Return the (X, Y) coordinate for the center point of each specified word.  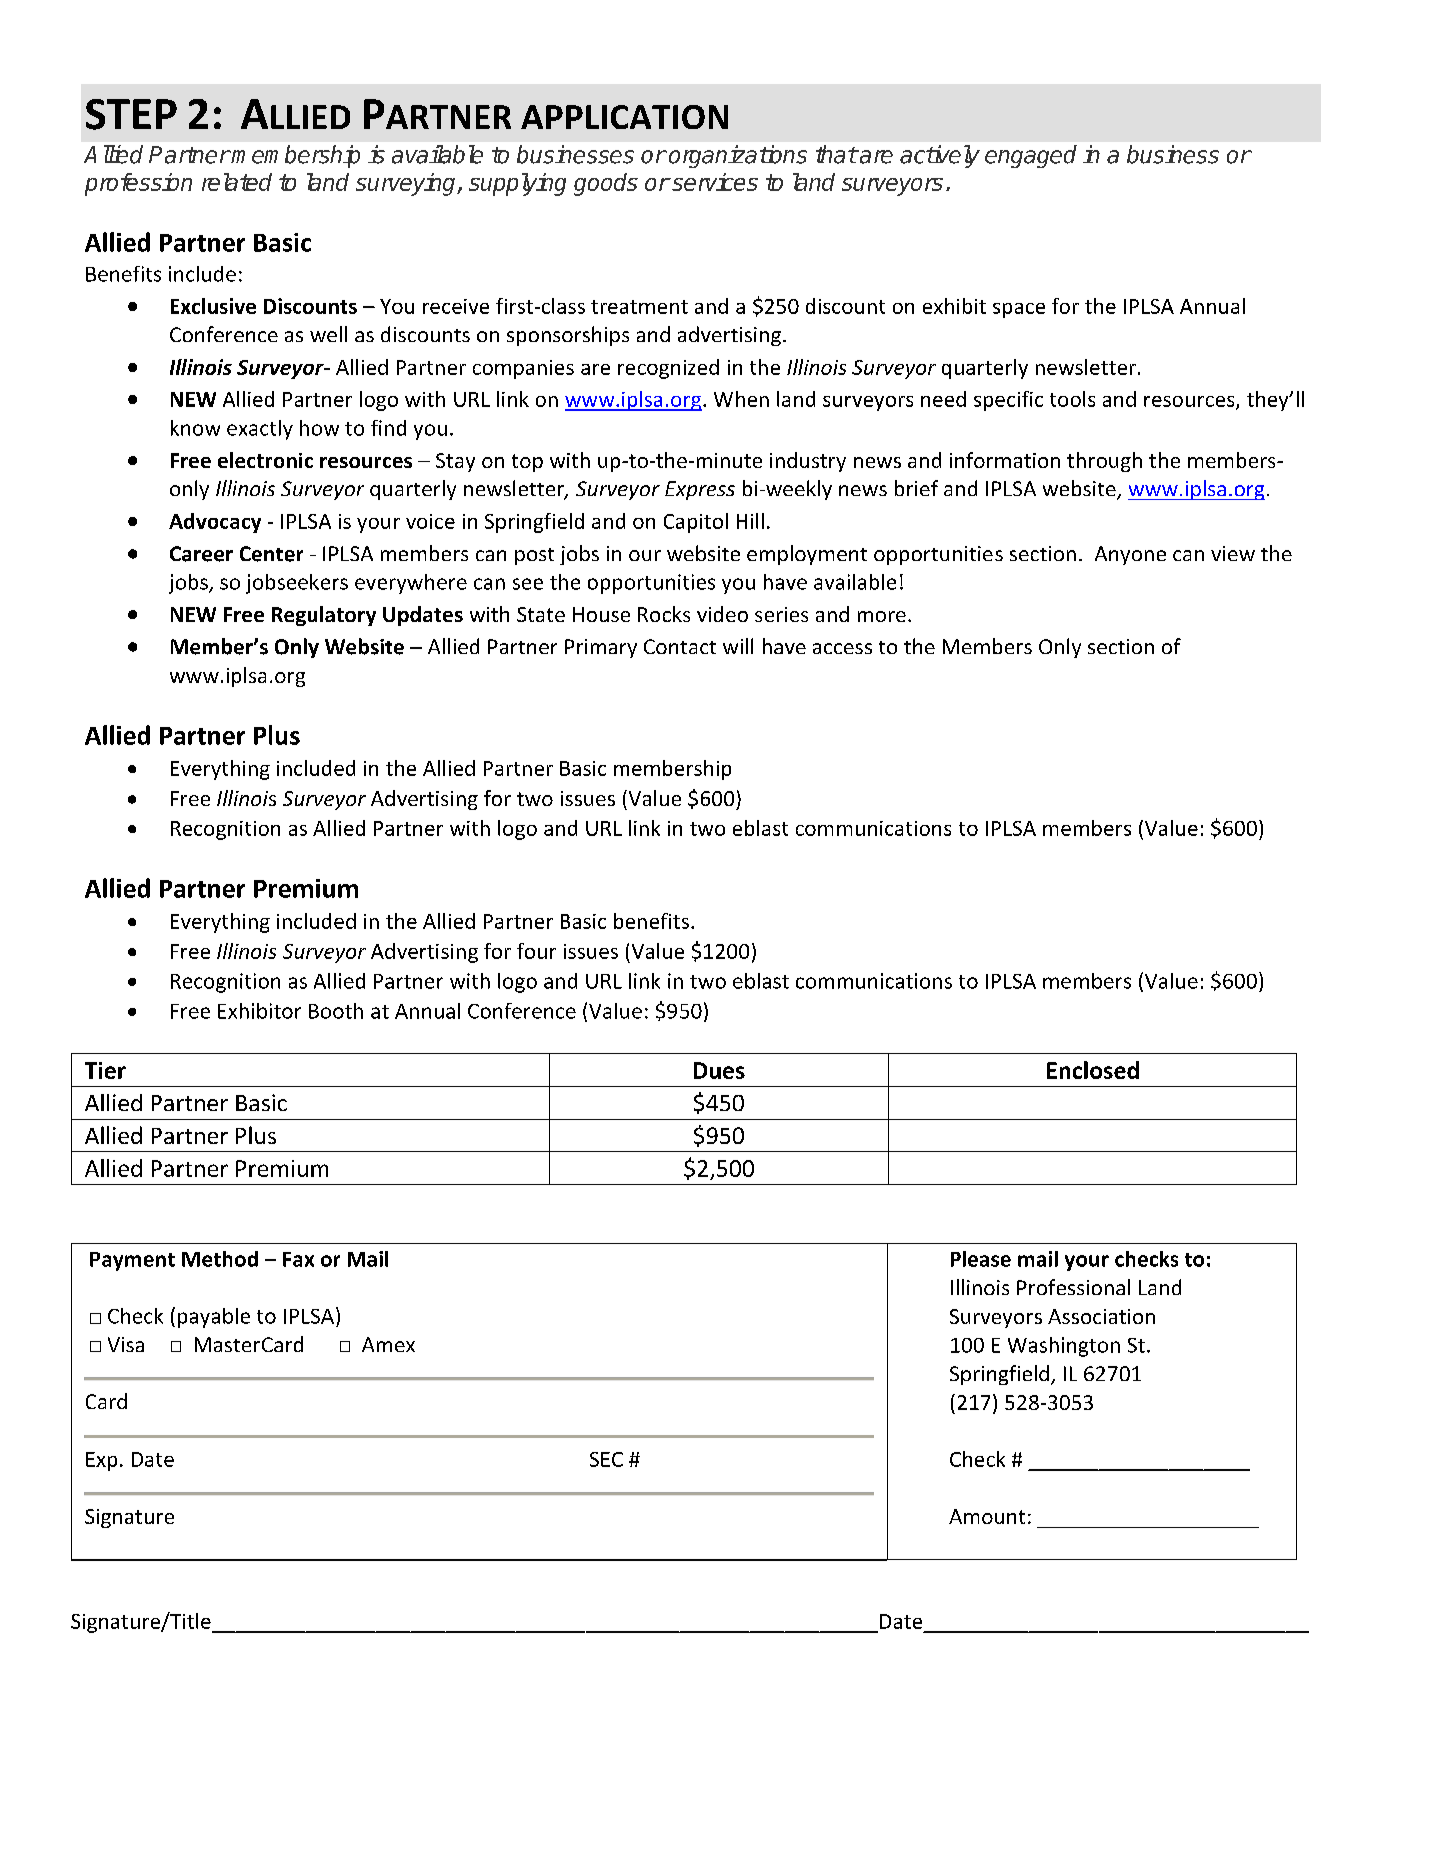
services (714, 182)
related (237, 182)
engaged (1031, 156)
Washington (1064, 1347)
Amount (987, 1516)
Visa (126, 1344)
